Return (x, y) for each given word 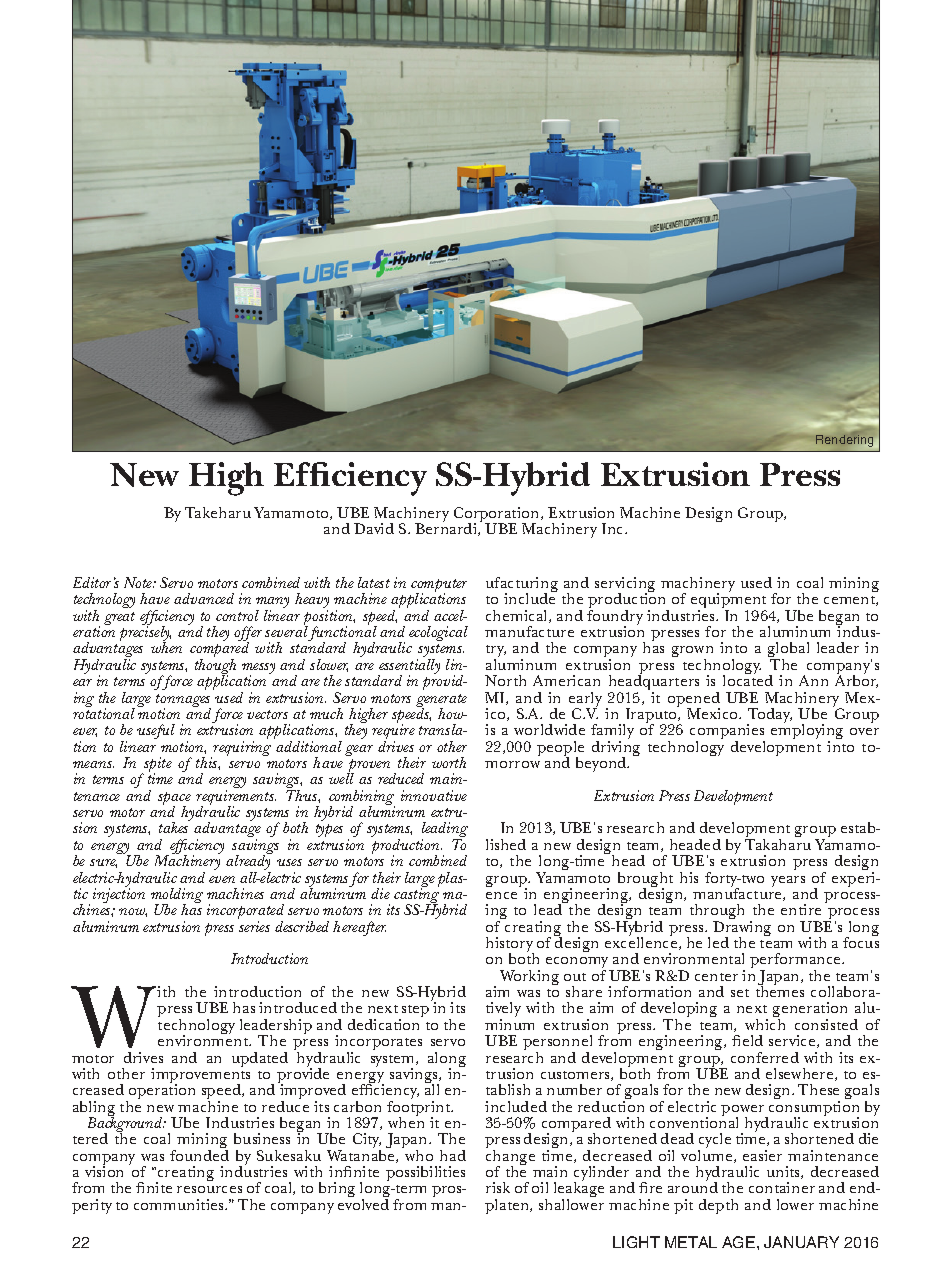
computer (439, 587)
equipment (729, 602)
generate (441, 702)
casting (416, 896)
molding (177, 897)
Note (139, 582)
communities (180, 1204)
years (788, 881)
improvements (200, 1076)
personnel (557, 1044)
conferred (765, 1057)
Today (769, 717)
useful (156, 731)
